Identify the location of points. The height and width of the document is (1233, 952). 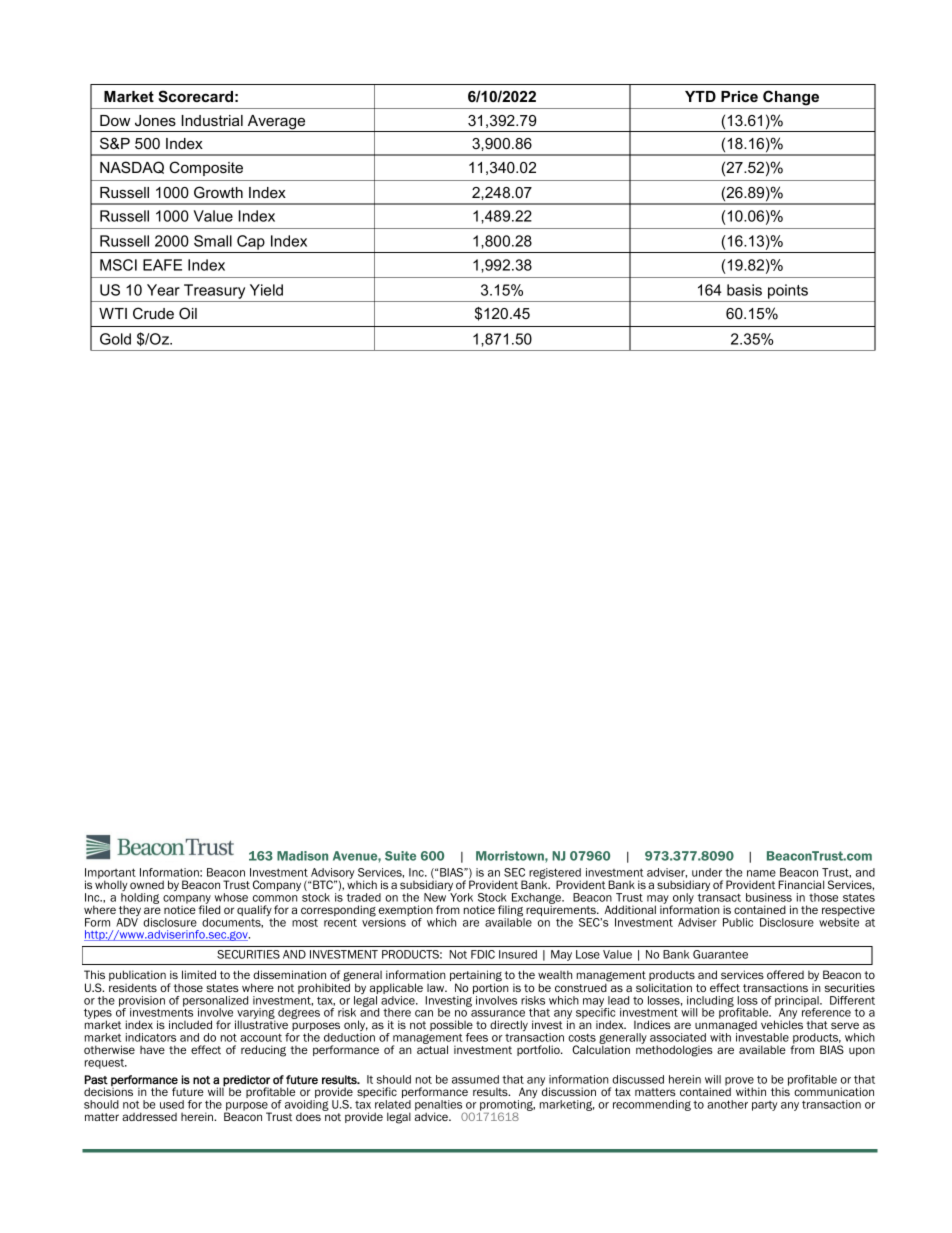
(788, 291).
